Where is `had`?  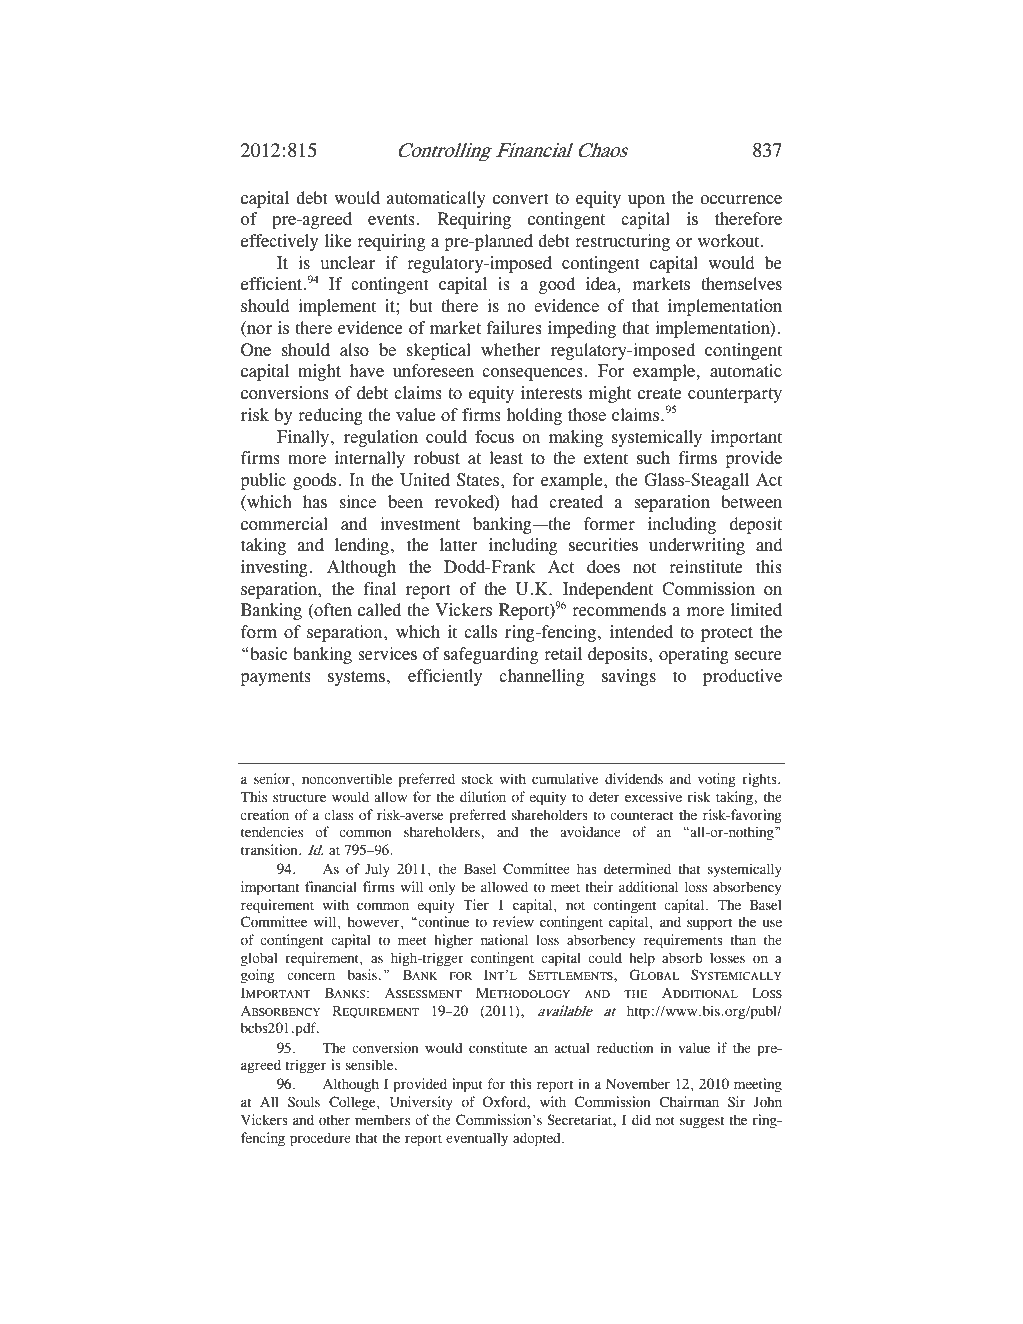 had is located at coordinates (524, 502).
